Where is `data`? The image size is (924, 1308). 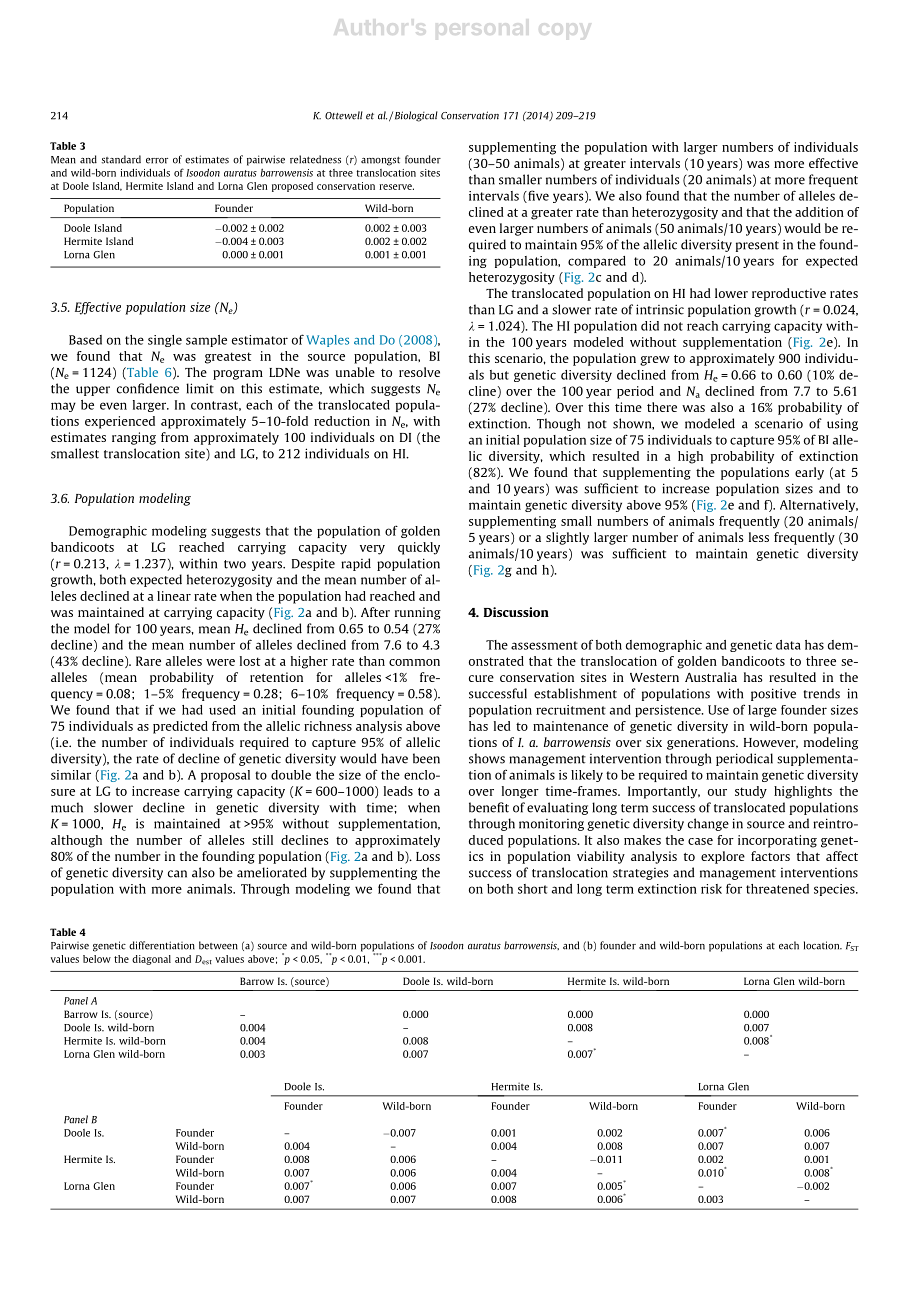 data is located at coordinates (788, 645).
